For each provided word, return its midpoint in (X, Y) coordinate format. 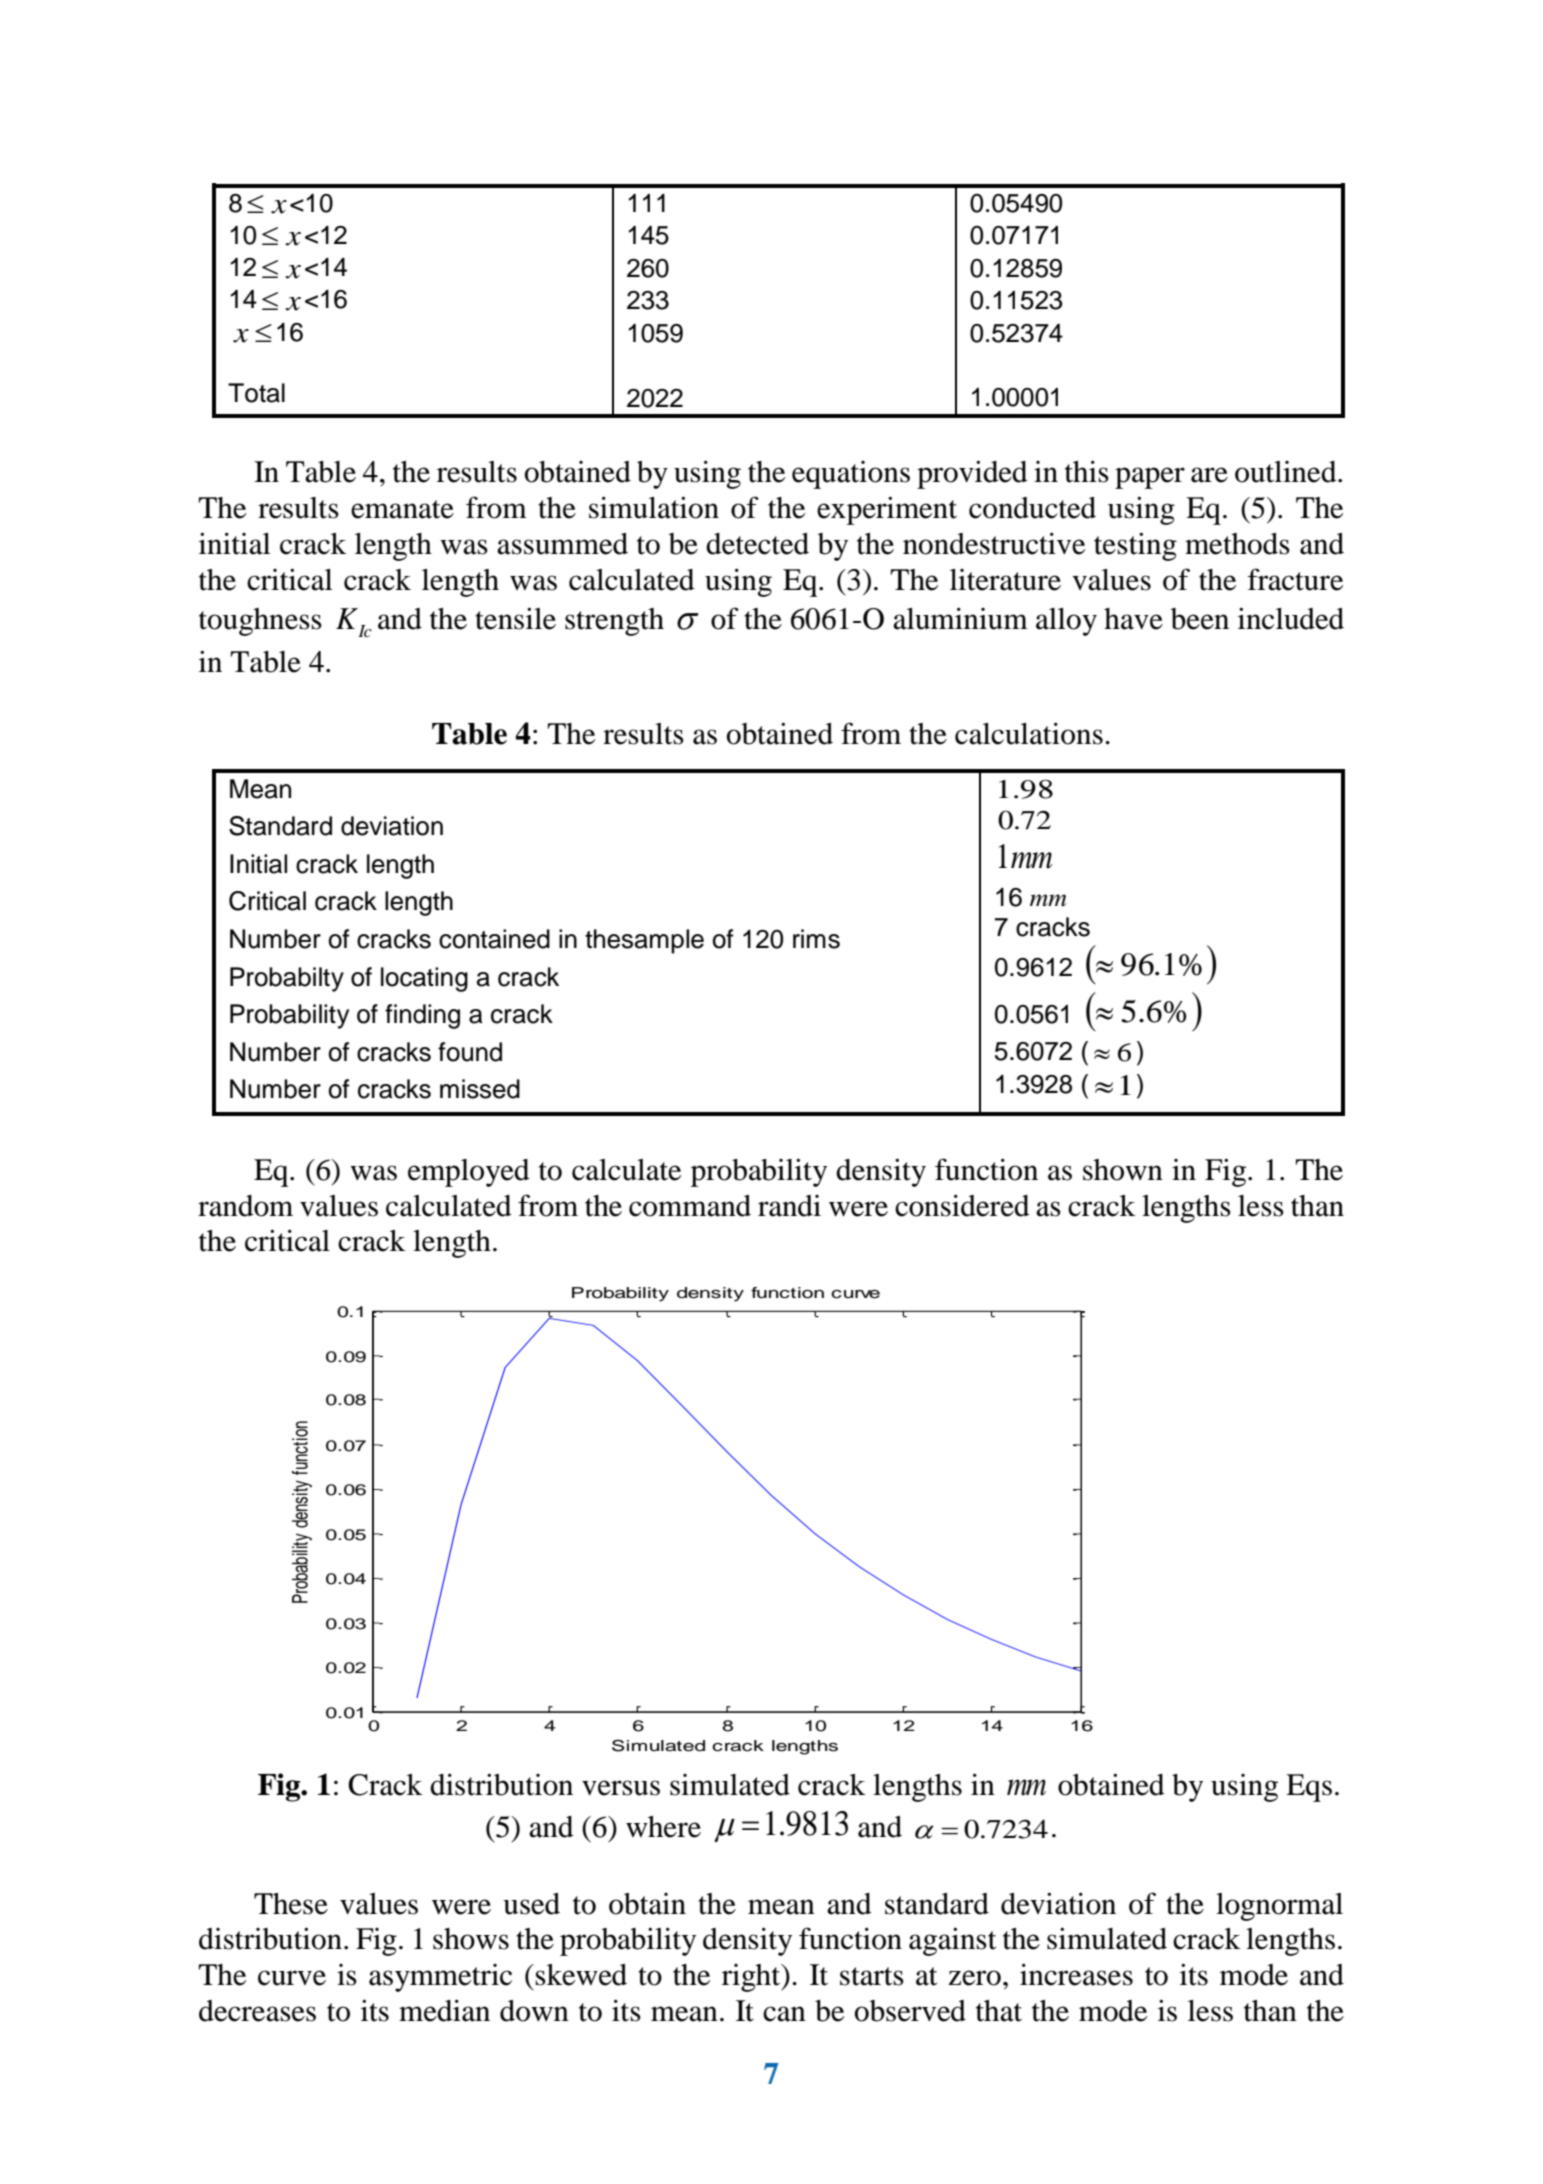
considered (962, 1205)
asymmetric (440, 1978)
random (245, 1206)
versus (621, 1788)
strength (614, 622)
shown (1123, 1170)
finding (422, 1016)
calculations (1029, 733)
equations (851, 475)
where (663, 1827)
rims (816, 939)
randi (789, 1206)
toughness (260, 622)
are (1209, 475)
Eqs (1309, 1788)
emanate (402, 509)
